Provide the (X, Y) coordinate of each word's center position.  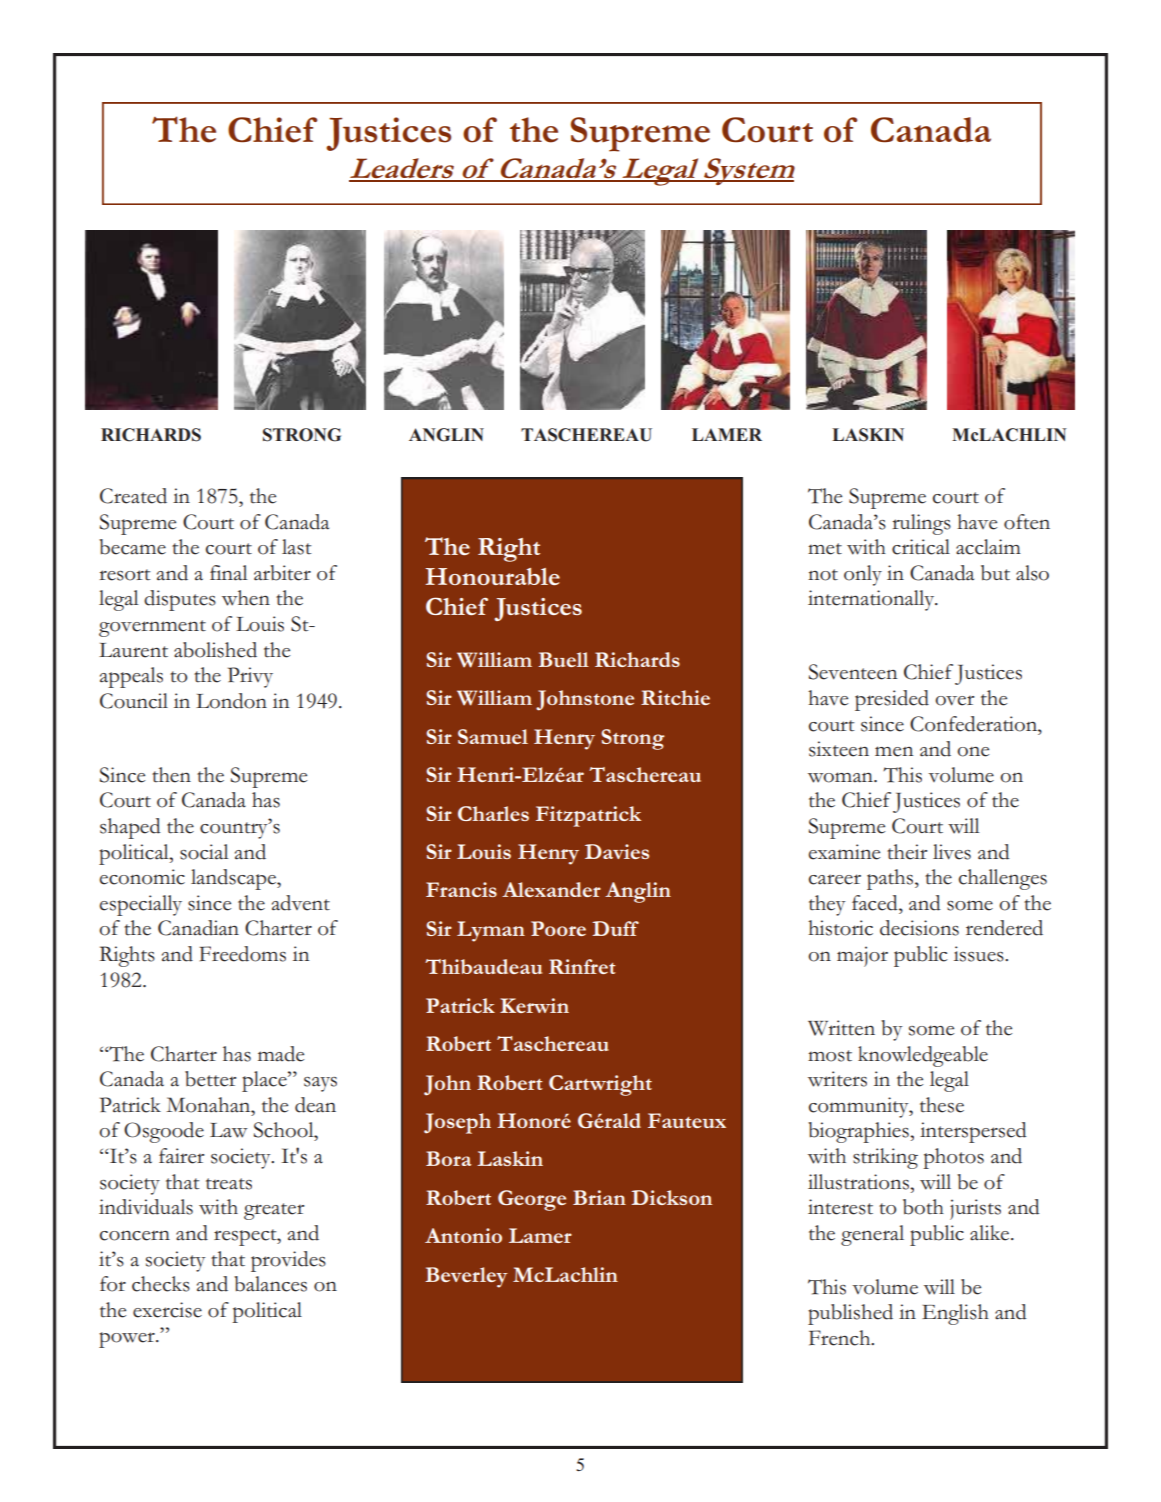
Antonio (463, 1235)
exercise (167, 1310)
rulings (921, 524)
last (296, 547)
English (955, 1314)
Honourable (492, 576)
